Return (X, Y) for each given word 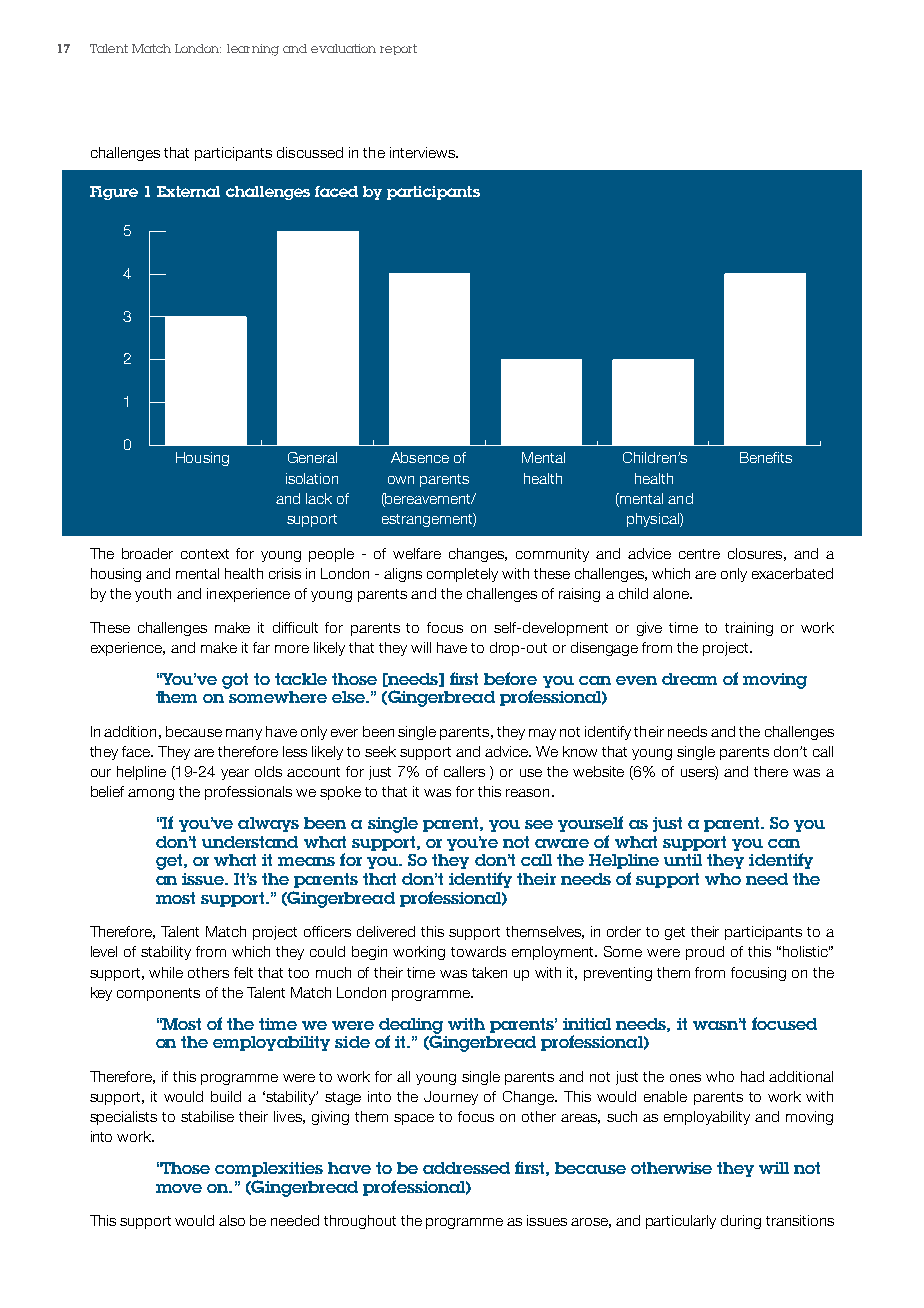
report (398, 49)
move (179, 1188)
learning (253, 50)
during (741, 1222)
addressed (466, 1168)
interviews (423, 152)
